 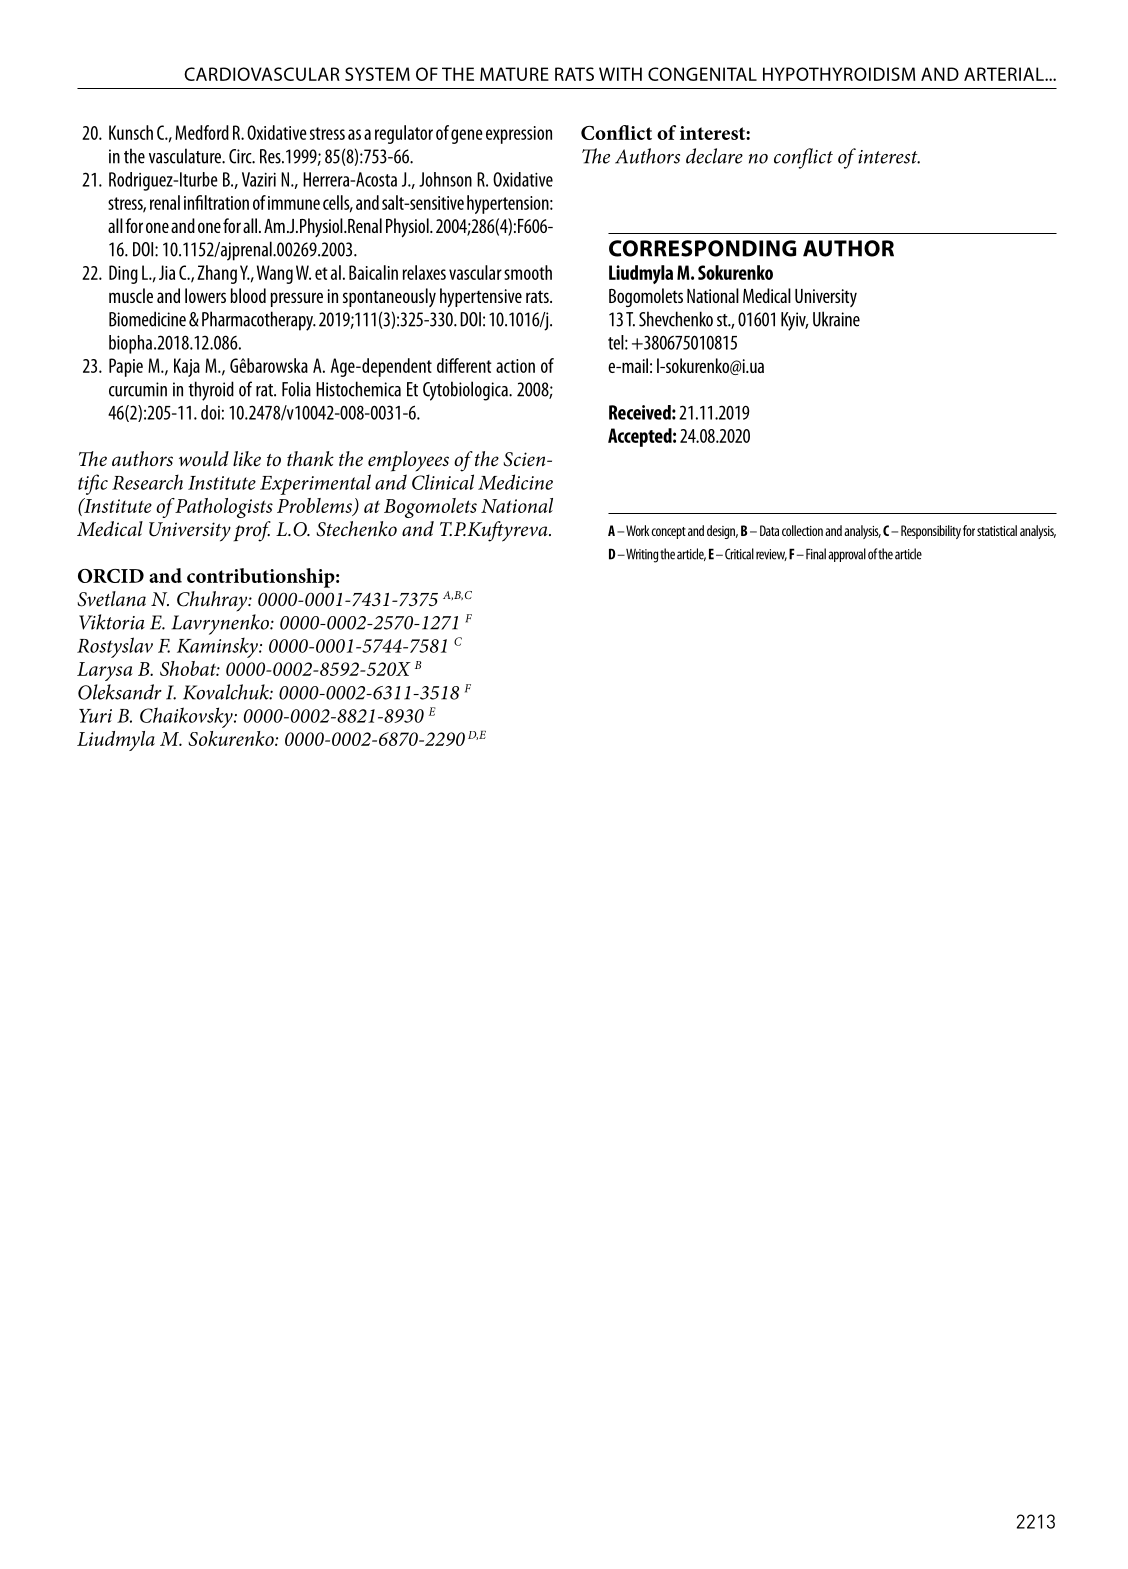 I want to click on approval, so click(x=847, y=555).
